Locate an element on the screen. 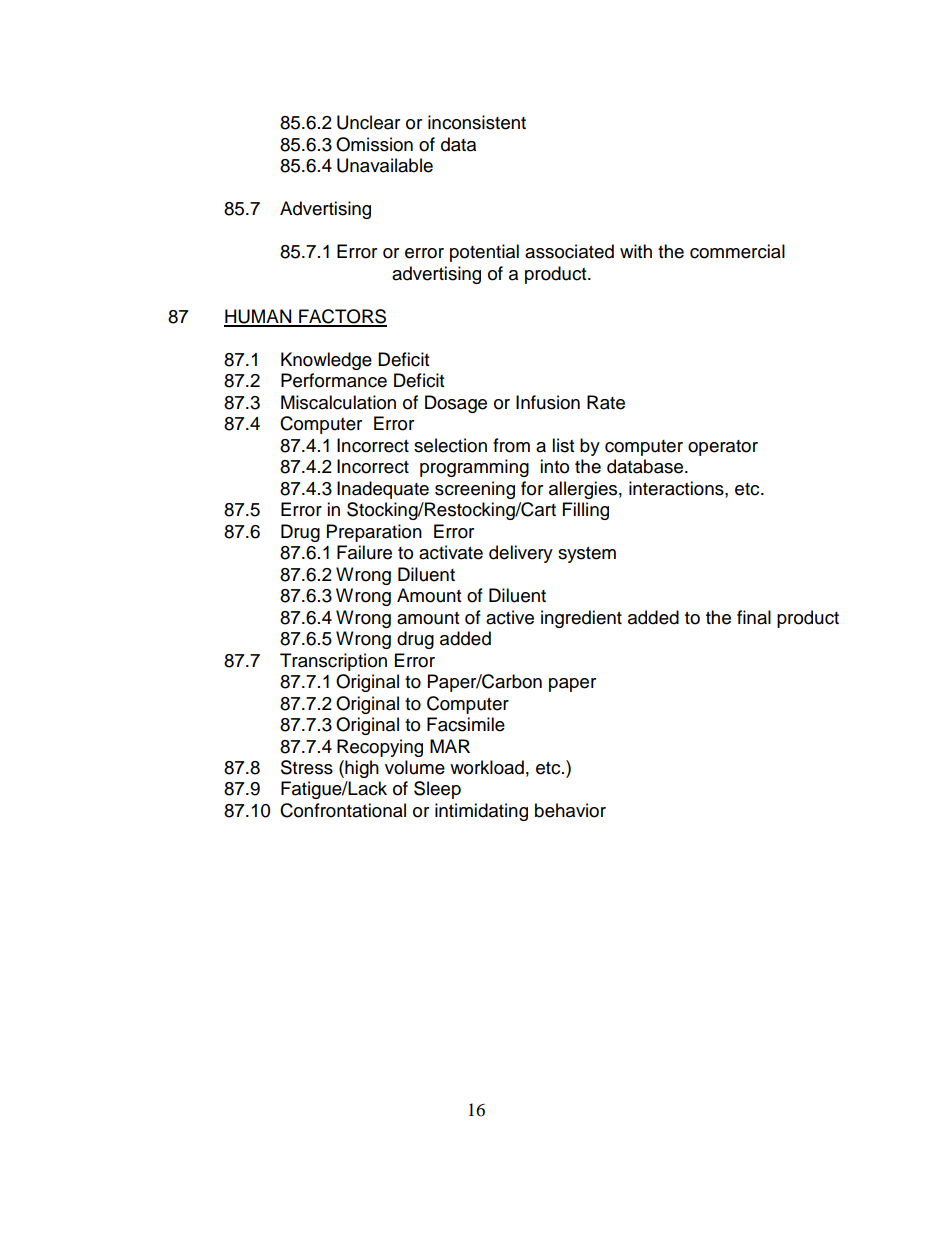 This screenshot has width=952, height=1233. Omission is located at coordinates (374, 144).
